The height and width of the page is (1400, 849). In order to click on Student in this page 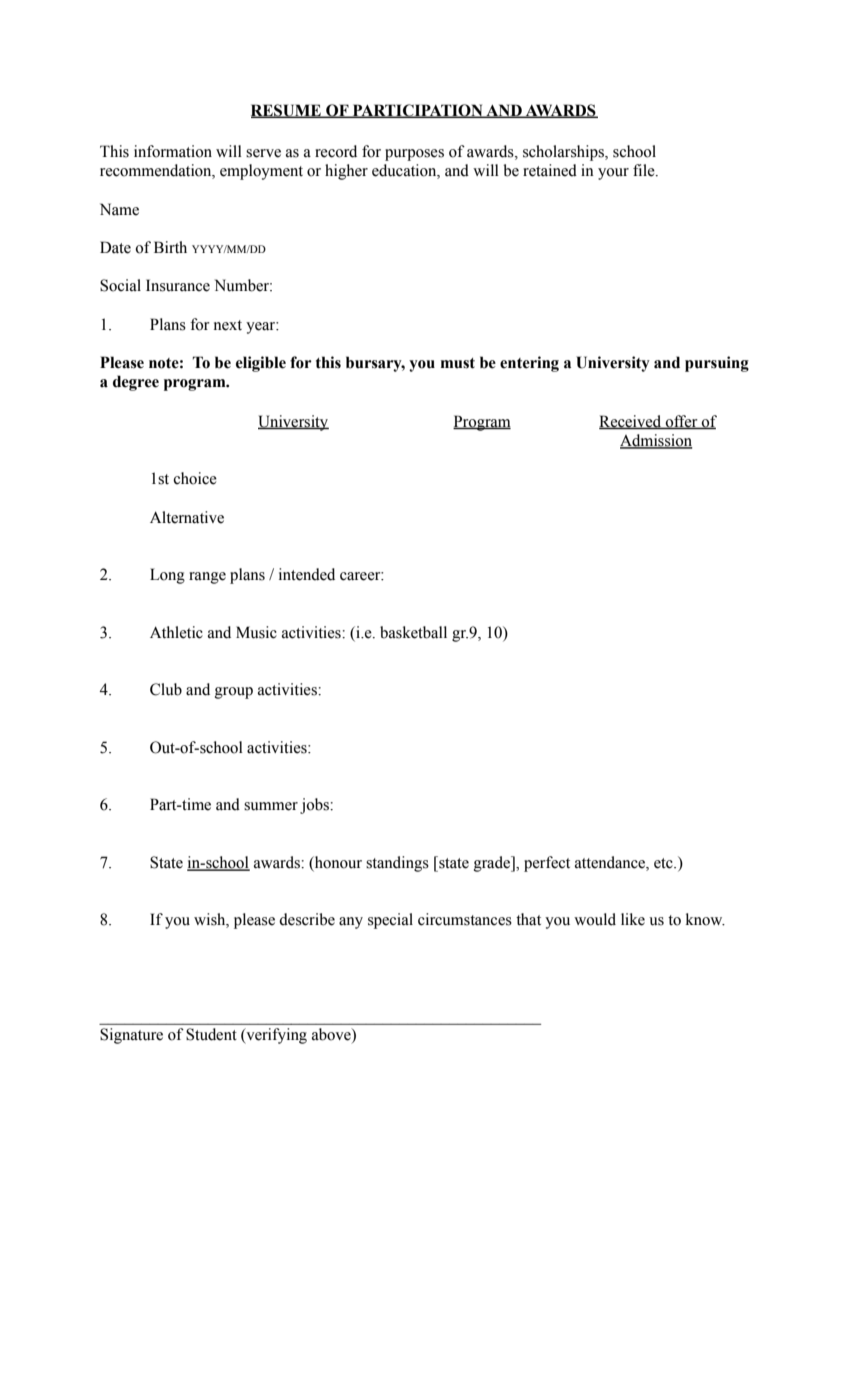, I will do `click(211, 1034)`.
